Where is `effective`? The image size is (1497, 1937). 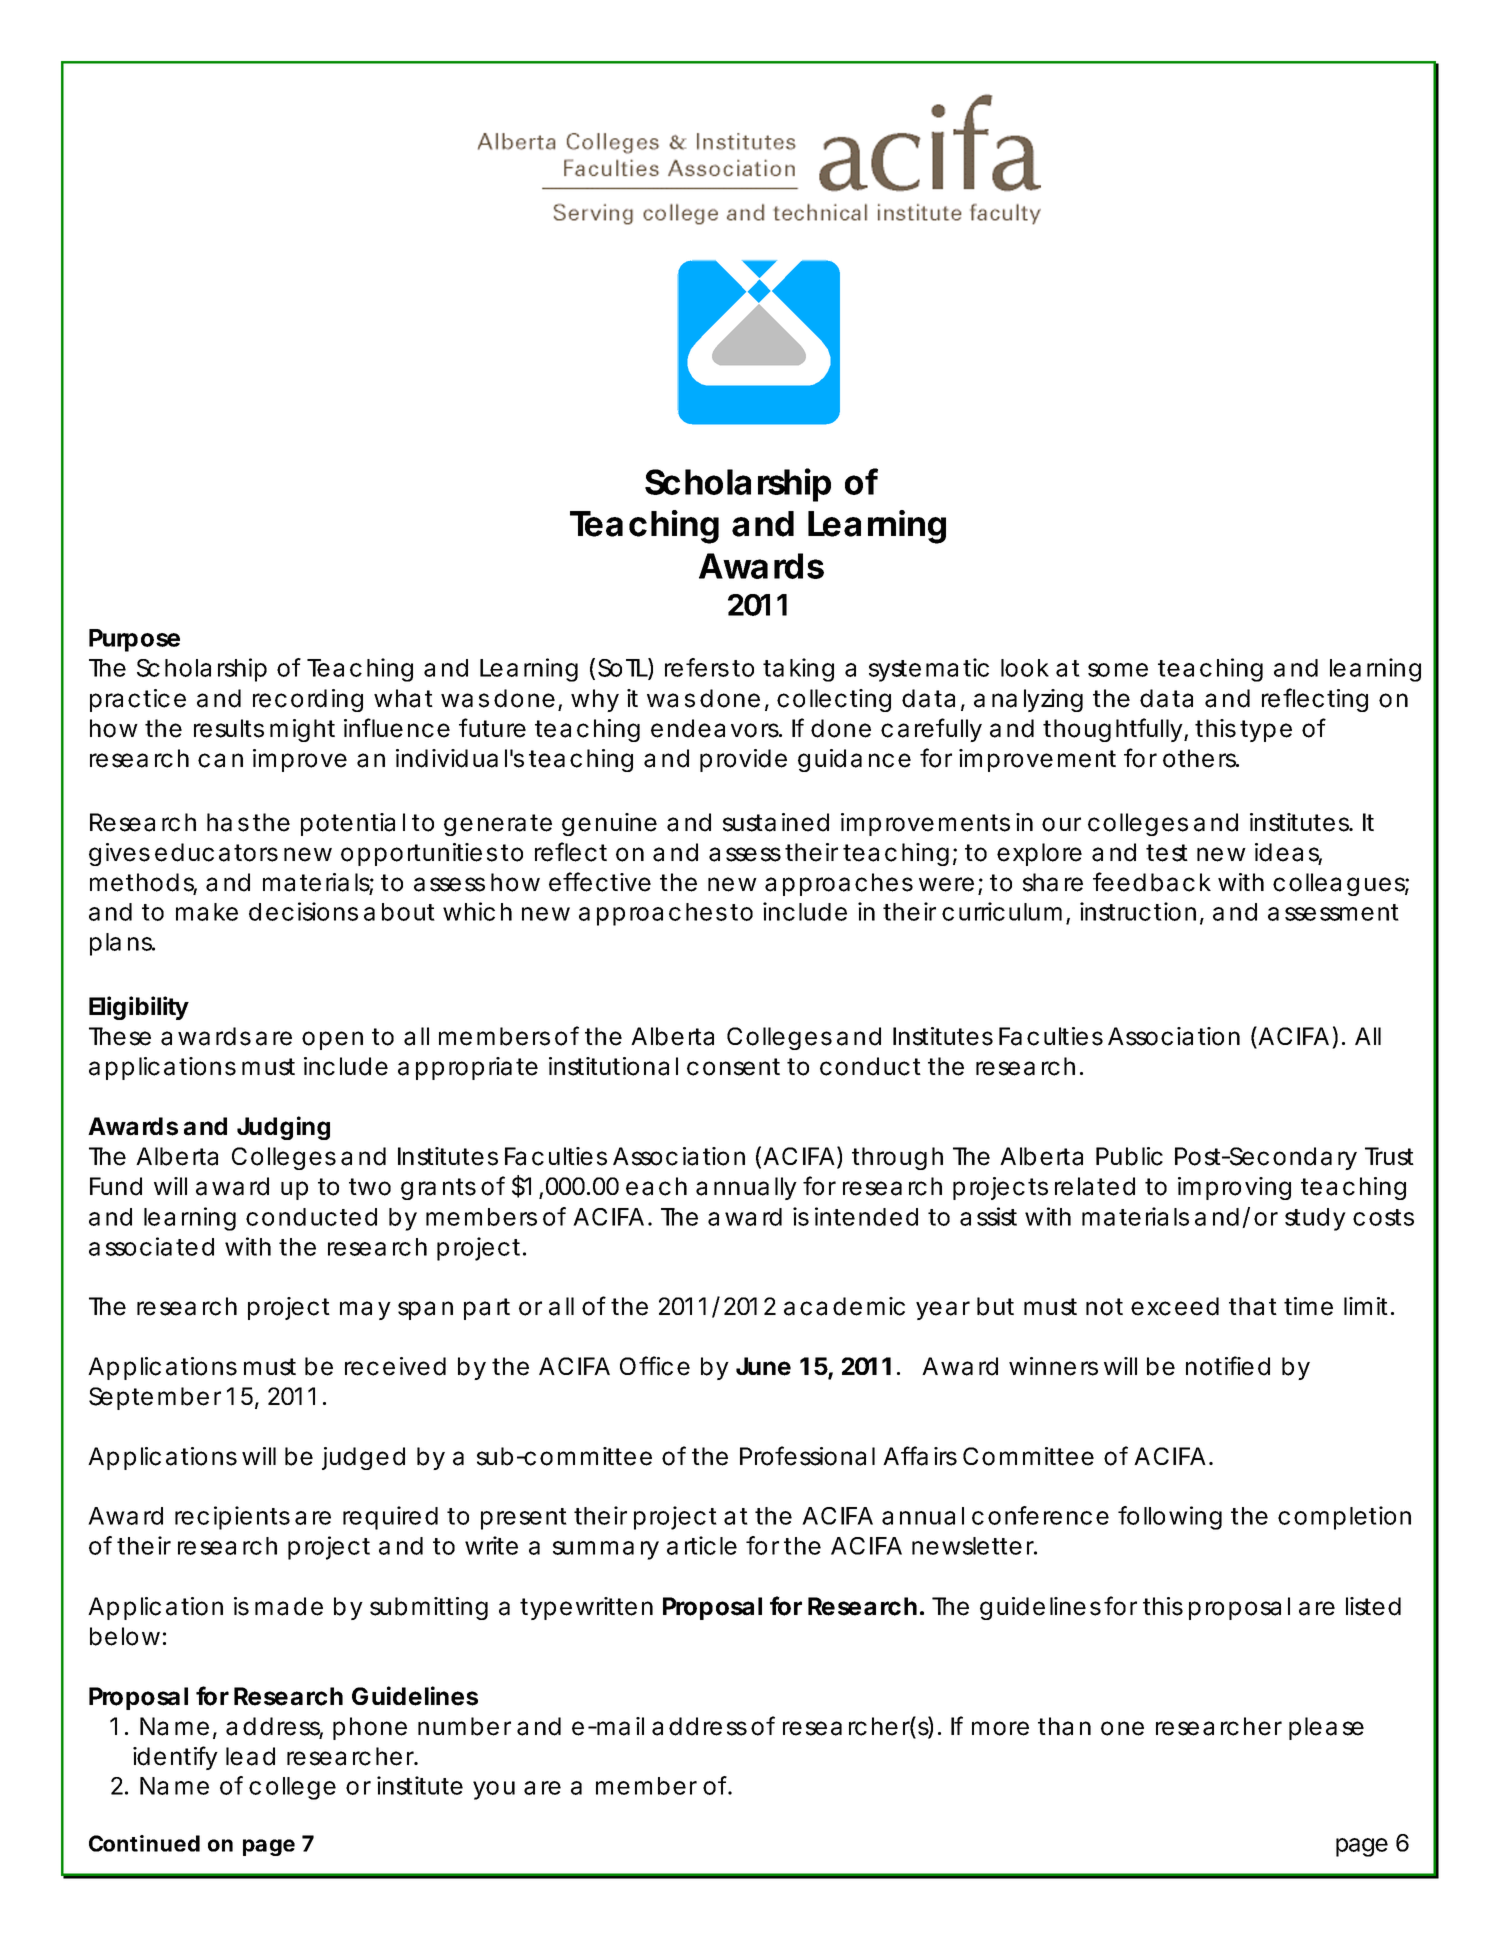 effective is located at coordinates (600, 882).
